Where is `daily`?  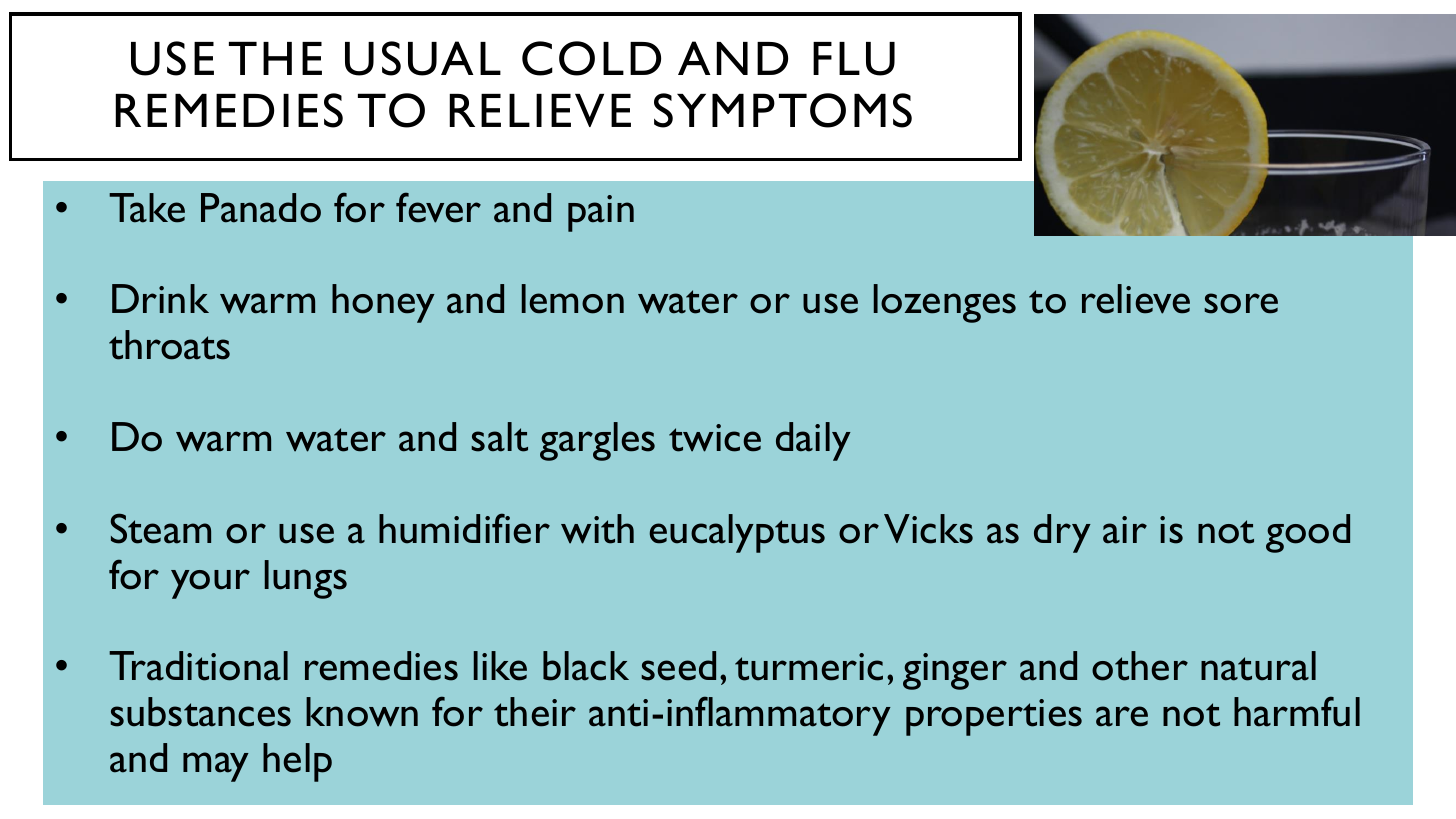
daily is located at coordinates (813, 441).
